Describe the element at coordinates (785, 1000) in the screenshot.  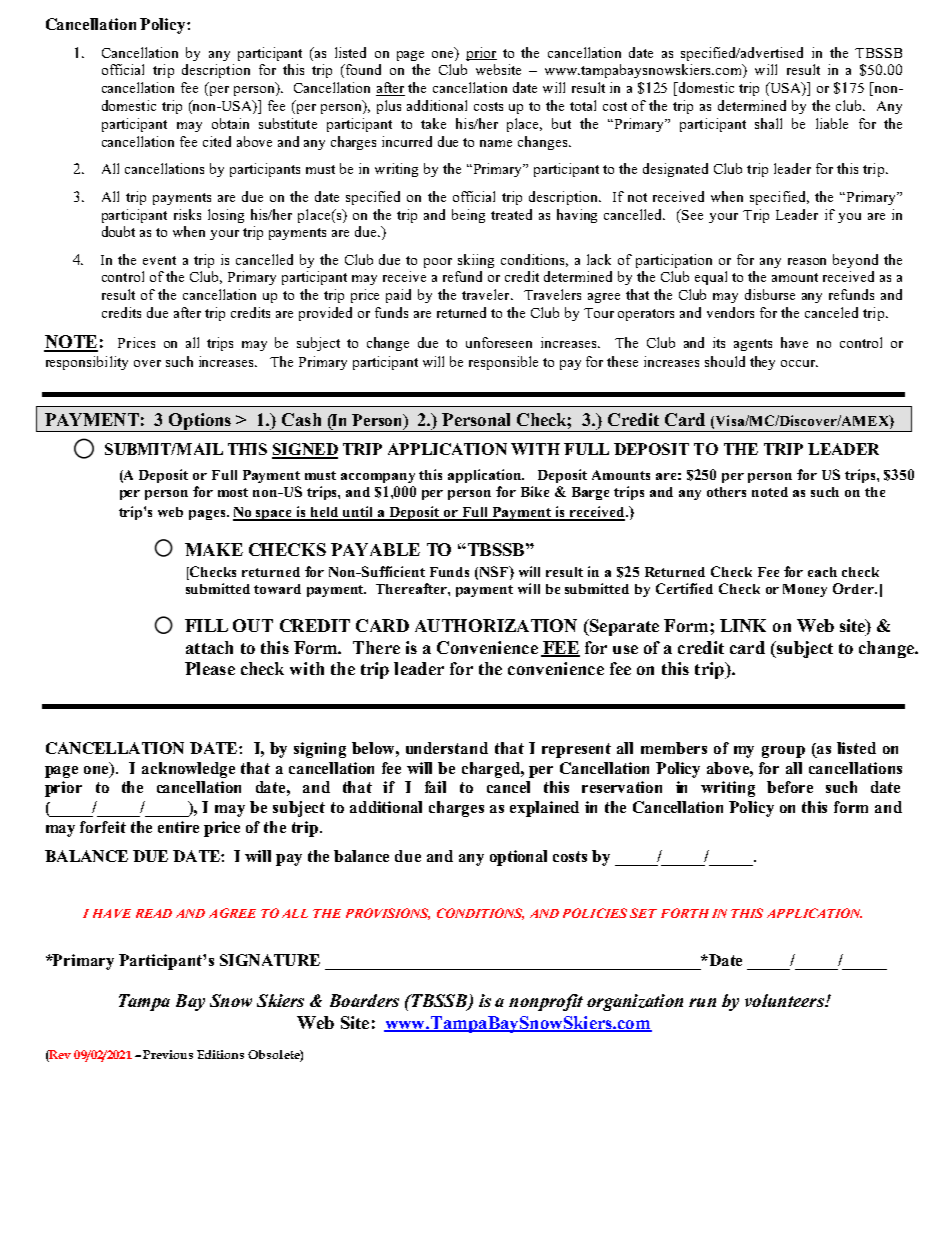
I see `volunteers` at that location.
